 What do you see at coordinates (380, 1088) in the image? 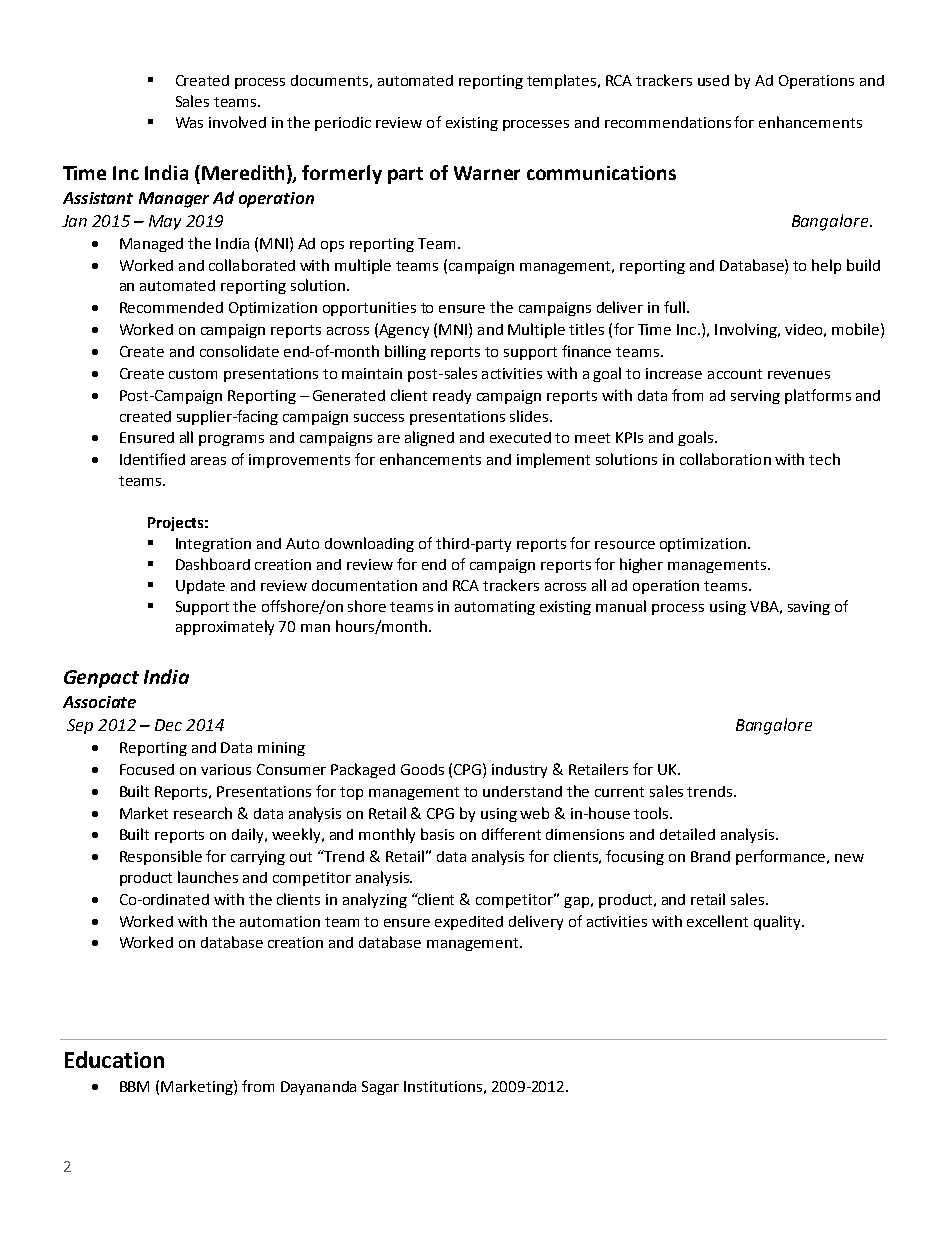
I see `Sagar` at bounding box center [380, 1088].
